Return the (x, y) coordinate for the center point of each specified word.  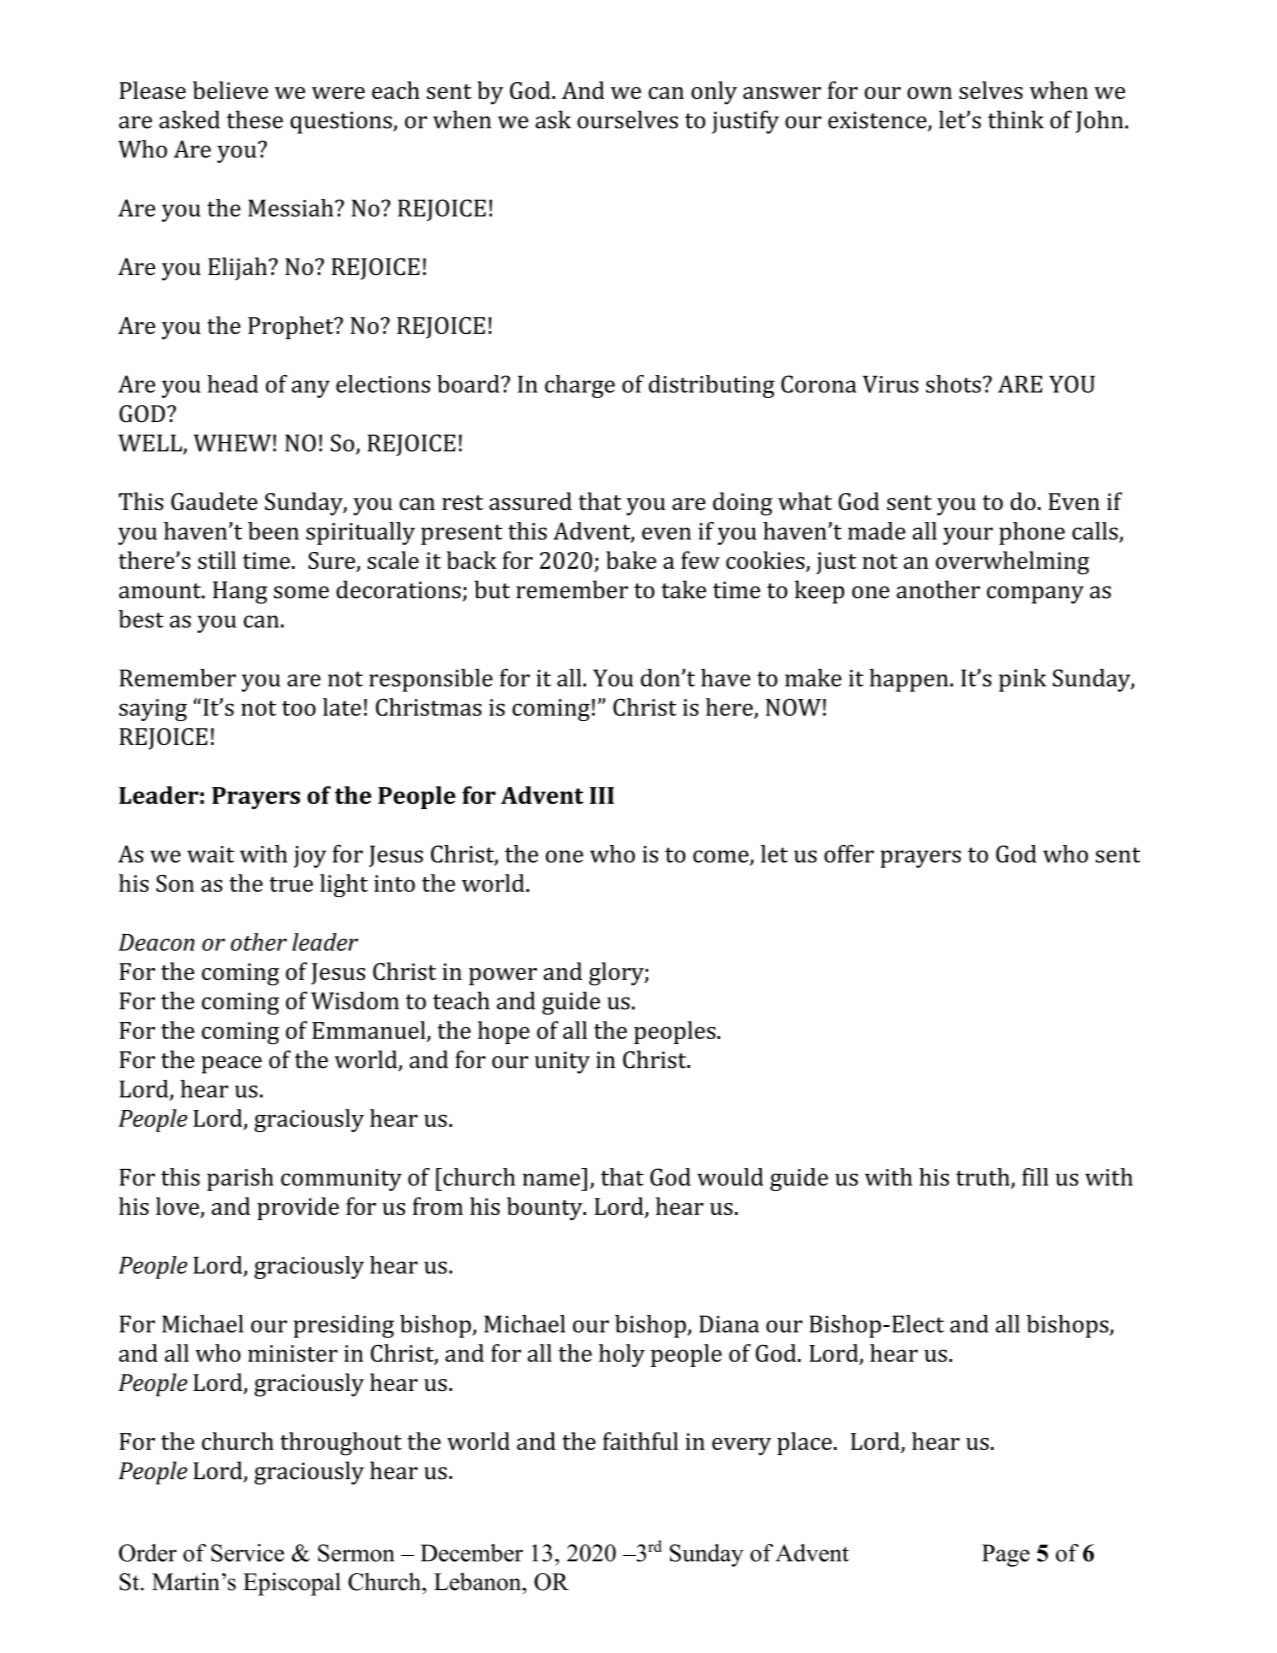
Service (247, 1553)
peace (231, 1065)
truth (984, 1178)
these (255, 119)
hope (504, 1032)
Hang (240, 592)
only (714, 93)
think (1016, 119)
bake (631, 560)
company (1035, 595)
